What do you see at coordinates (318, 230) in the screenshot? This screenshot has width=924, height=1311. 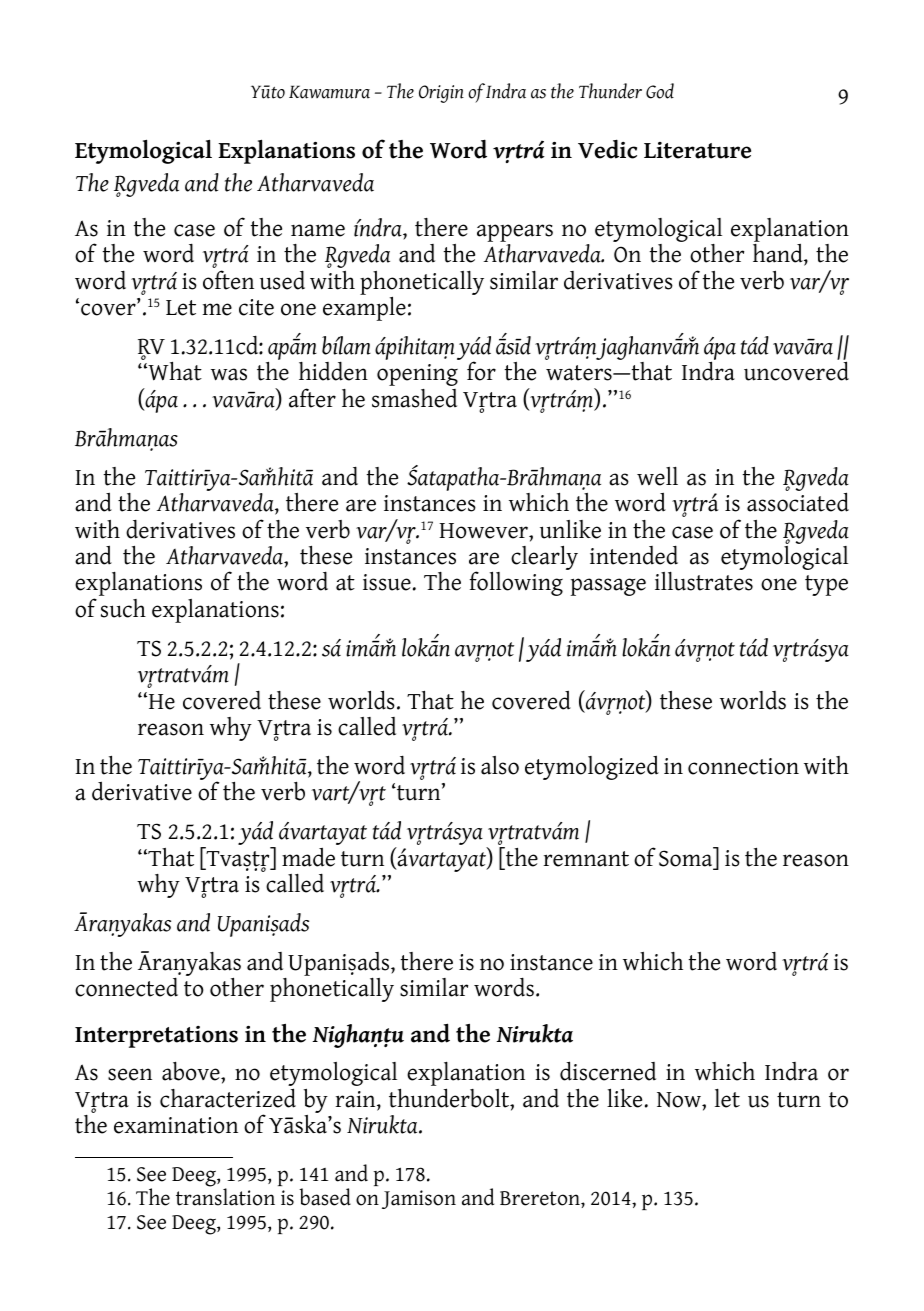 I see `name` at bounding box center [318, 230].
